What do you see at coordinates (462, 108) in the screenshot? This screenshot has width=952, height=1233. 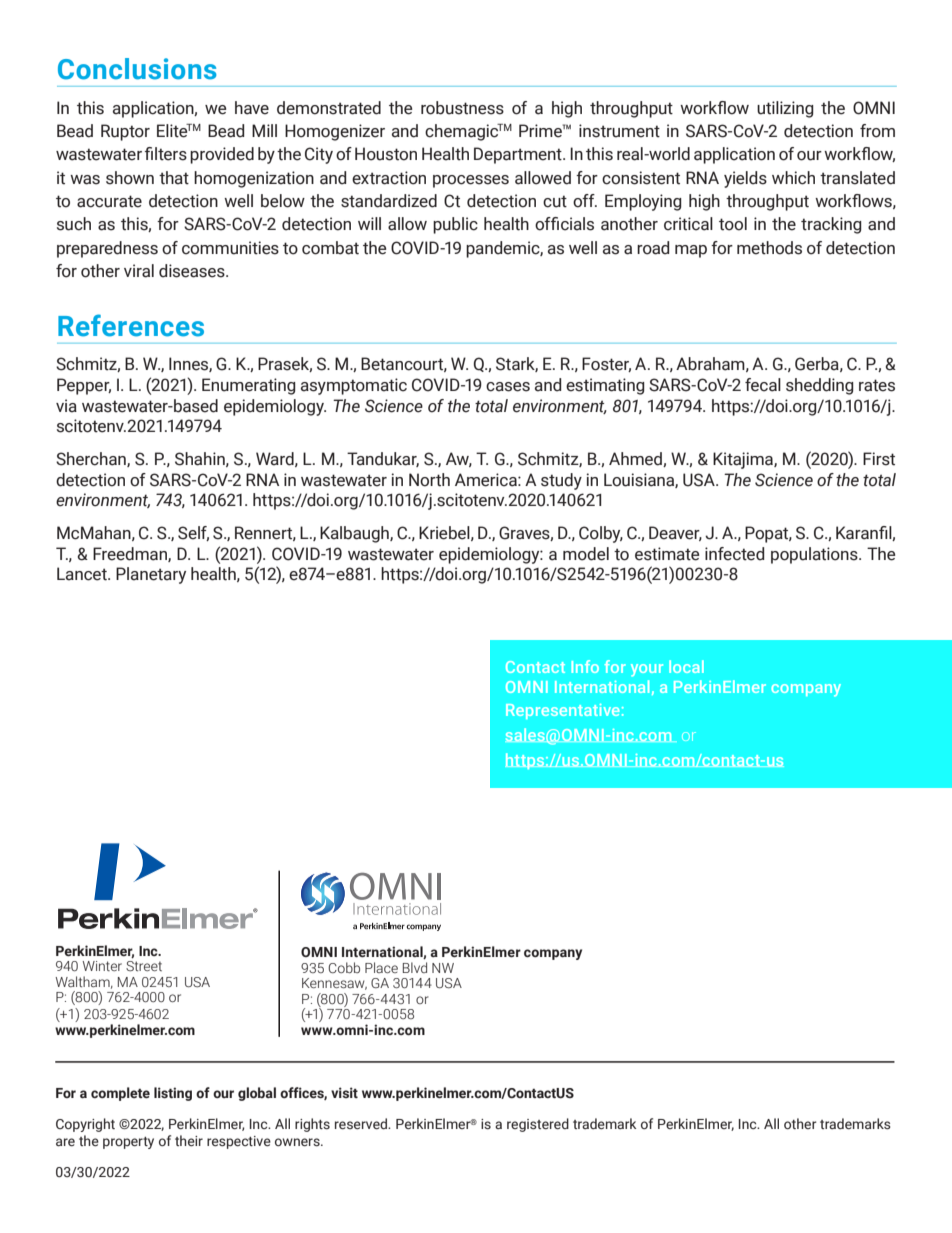 I see `robustness` at bounding box center [462, 108].
